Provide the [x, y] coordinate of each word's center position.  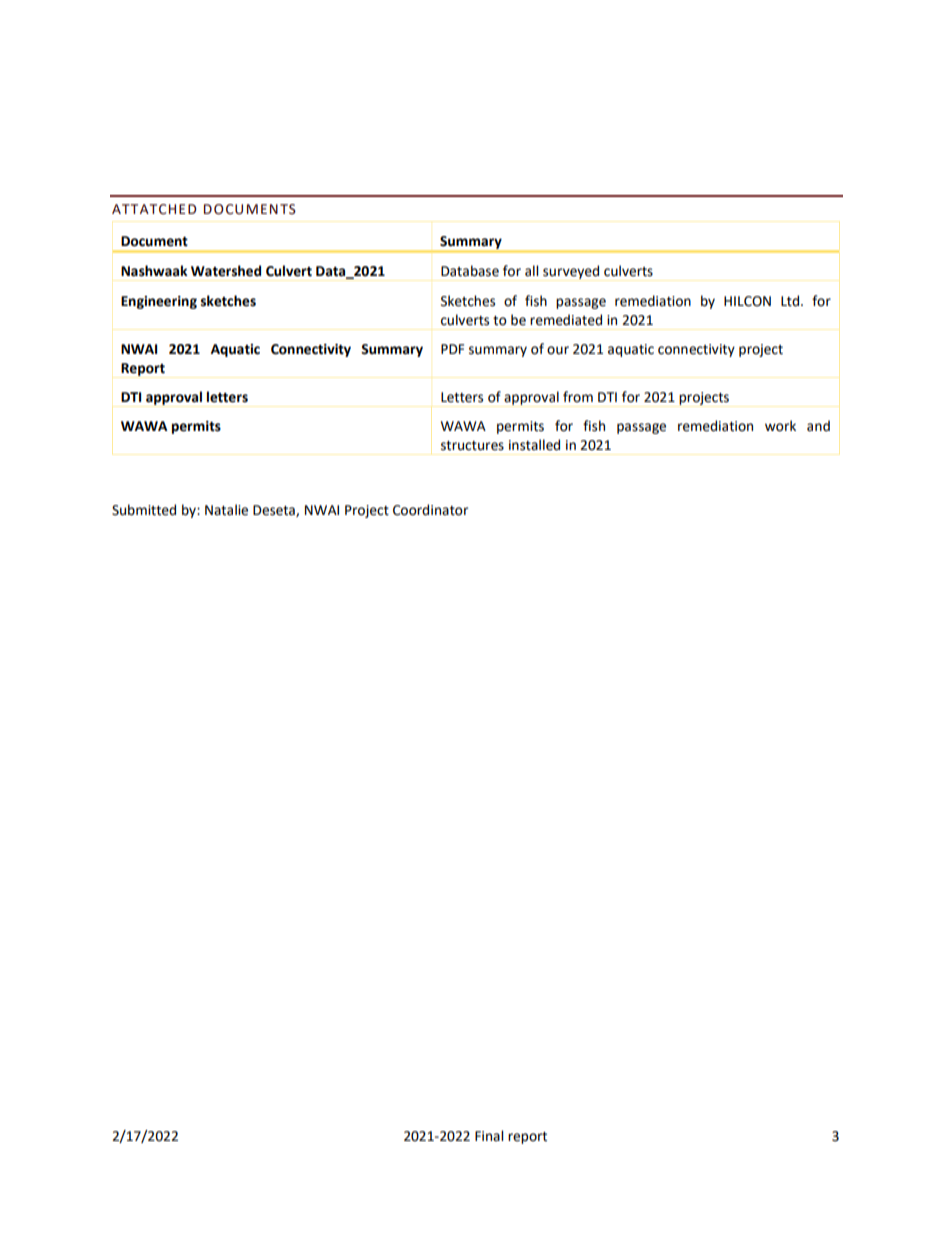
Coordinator [430, 510]
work [780, 426]
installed [534, 445]
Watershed [226, 271]
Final [489, 1135]
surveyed [571, 272]
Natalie [226, 510]
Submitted [144, 510]
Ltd [791, 301]
